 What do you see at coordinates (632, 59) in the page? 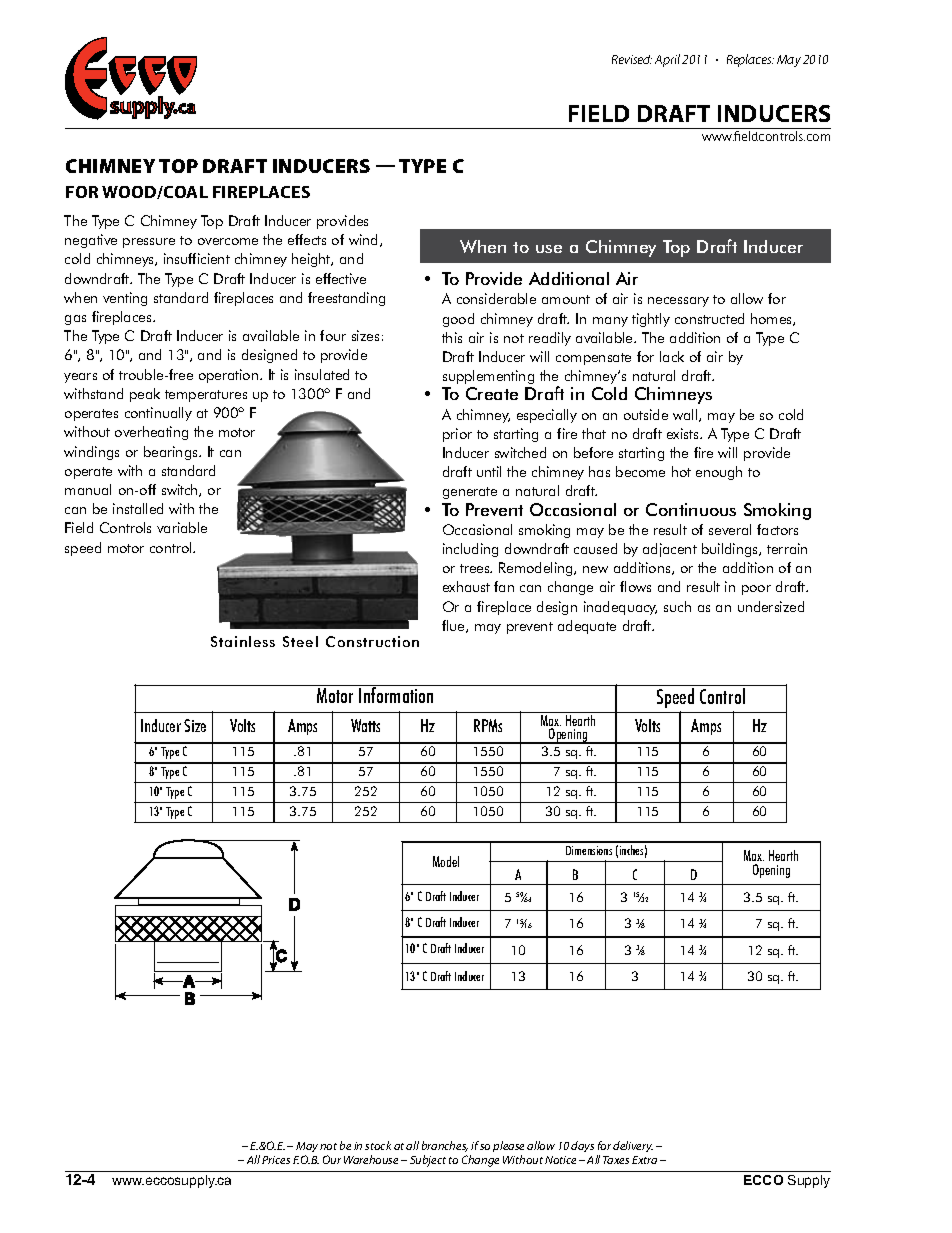
I see `Revised` at bounding box center [632, 59].
